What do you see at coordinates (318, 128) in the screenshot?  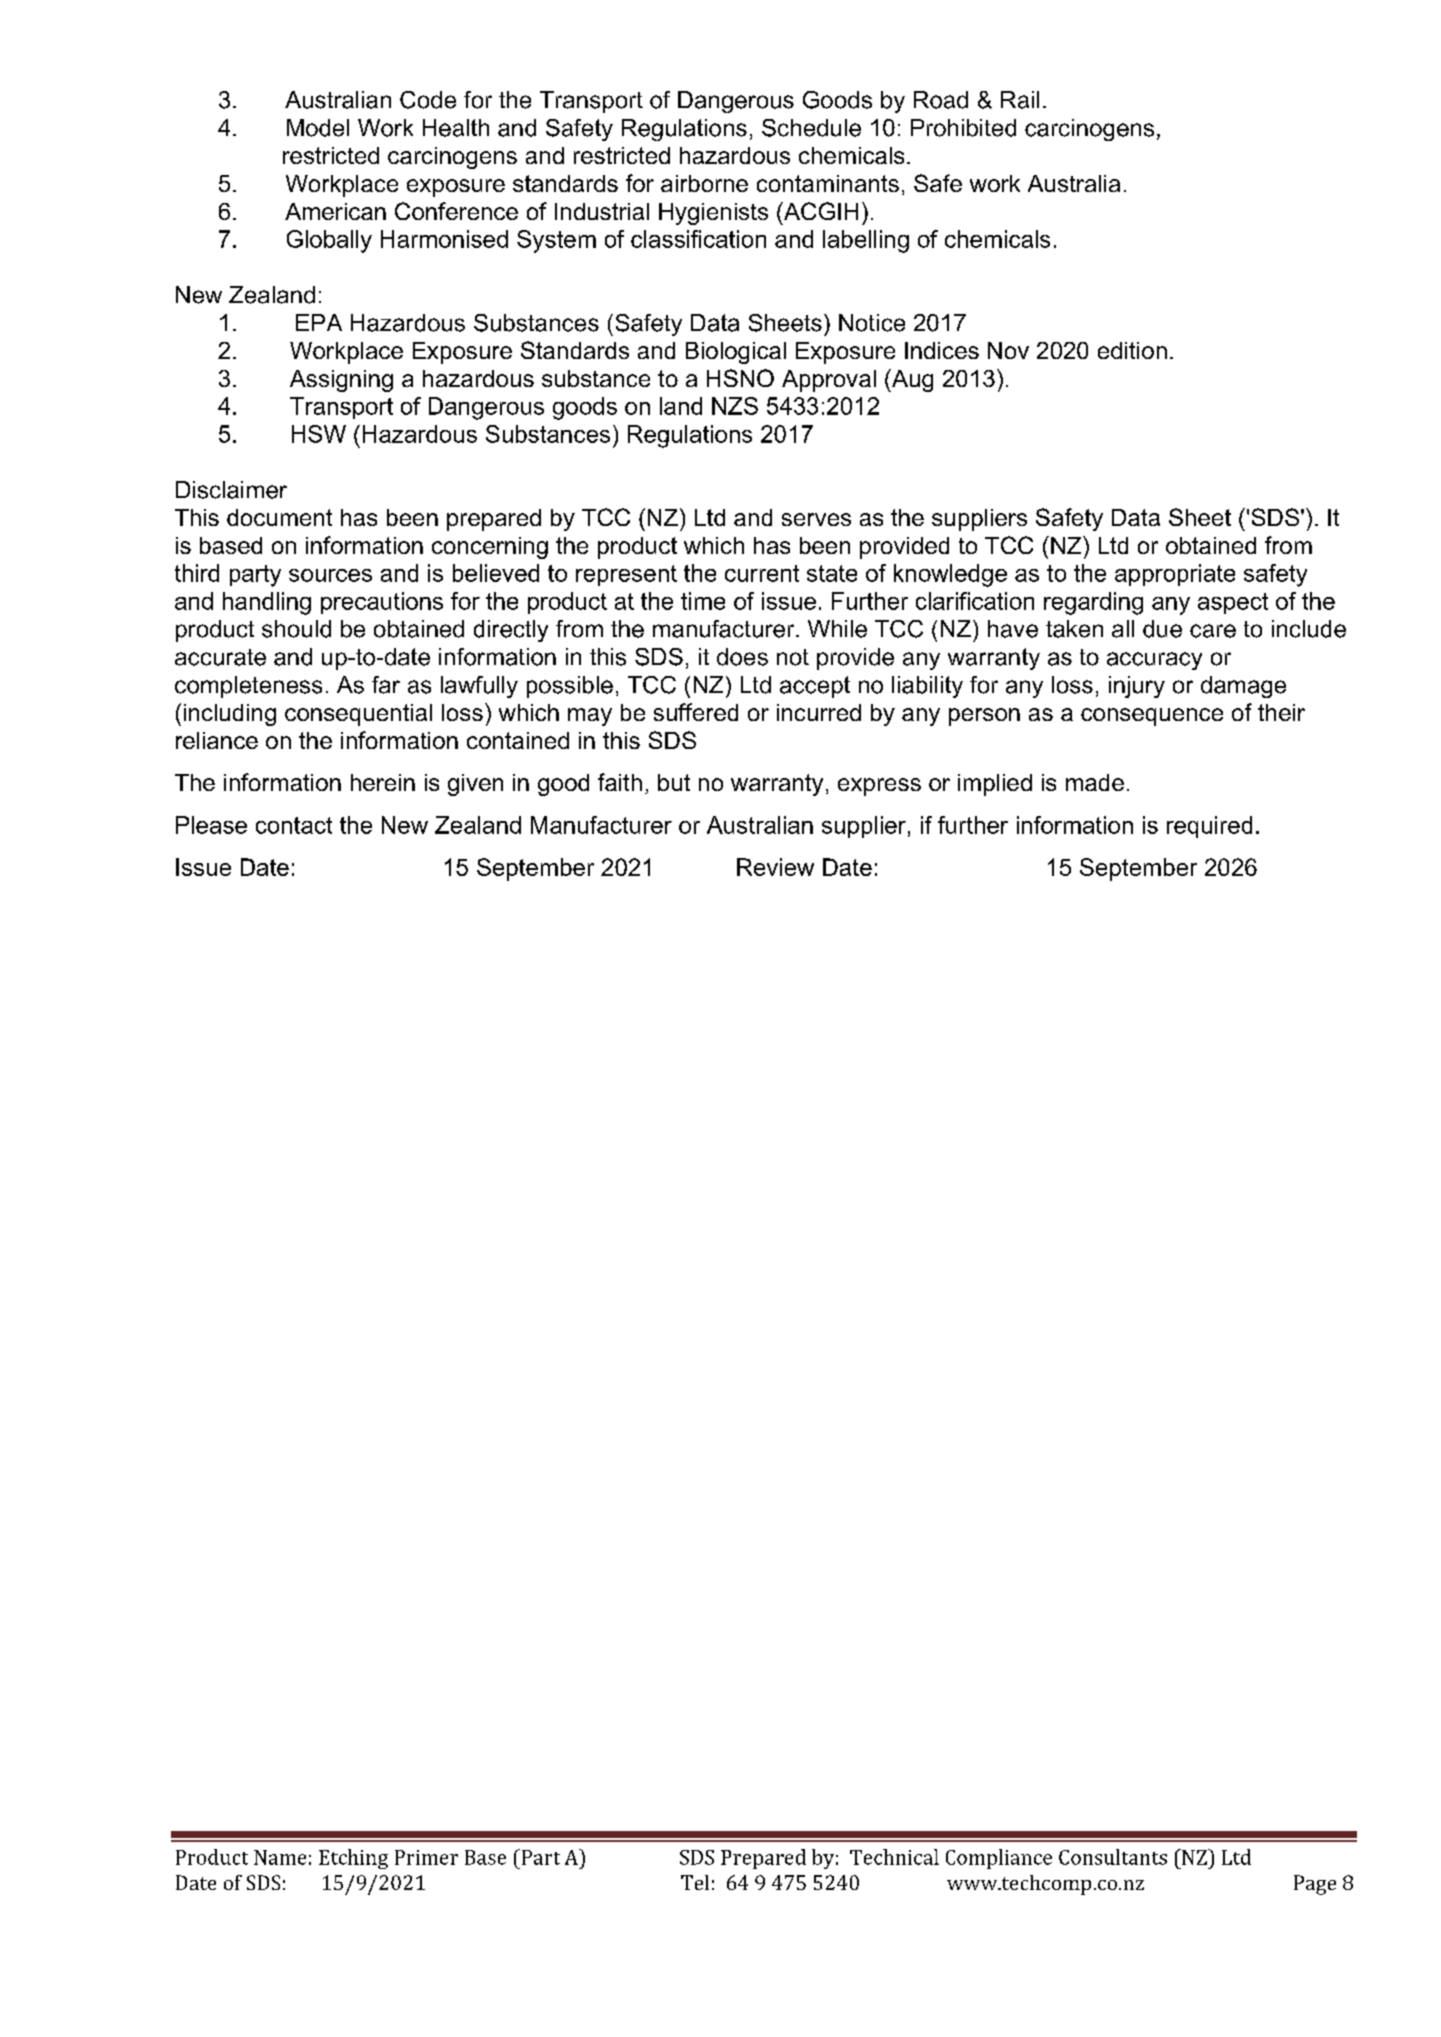 I see `Model` at bounding box center [318, 128].
